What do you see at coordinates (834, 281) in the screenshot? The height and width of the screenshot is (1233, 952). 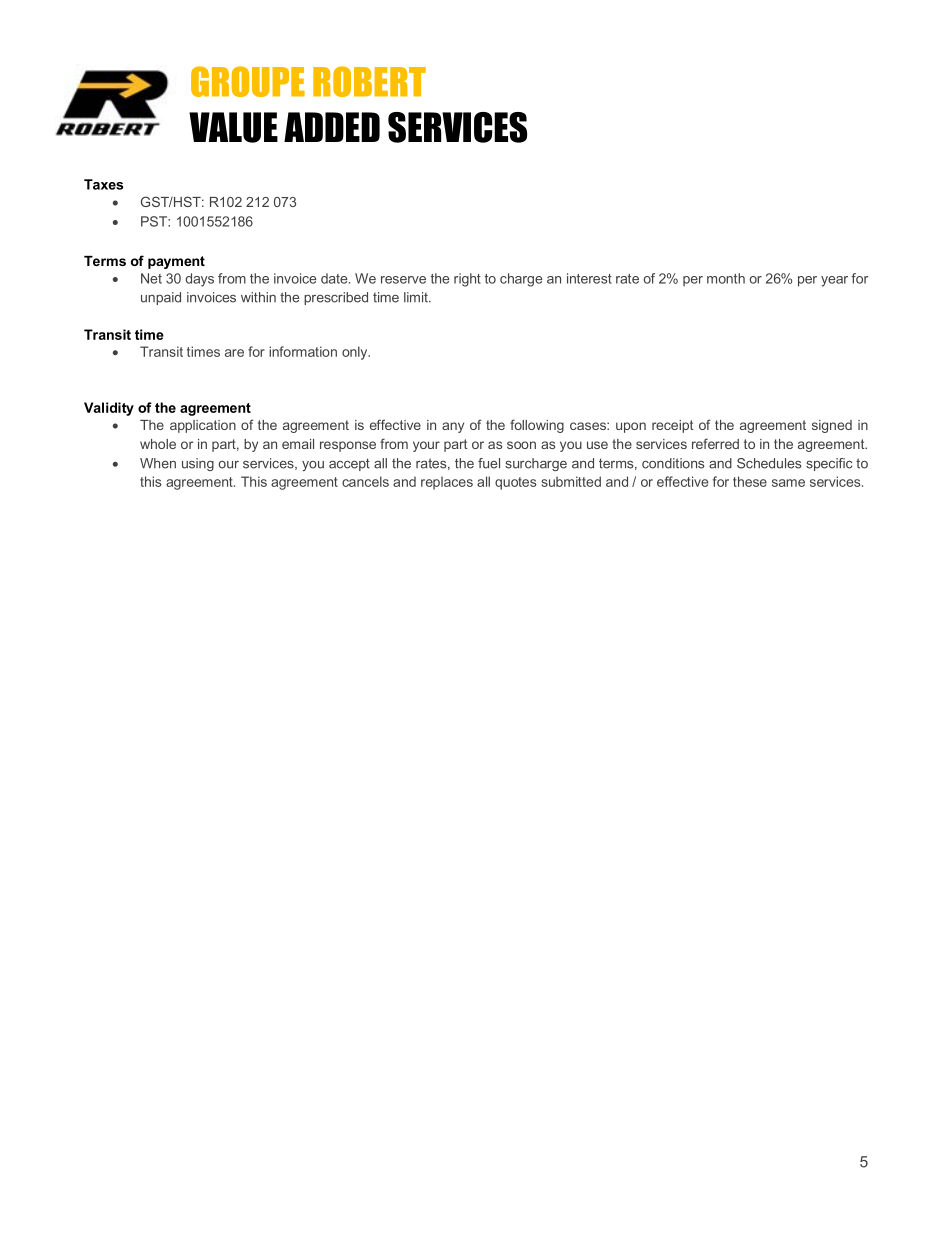 I see `year` at bounding box center [834, 281].
